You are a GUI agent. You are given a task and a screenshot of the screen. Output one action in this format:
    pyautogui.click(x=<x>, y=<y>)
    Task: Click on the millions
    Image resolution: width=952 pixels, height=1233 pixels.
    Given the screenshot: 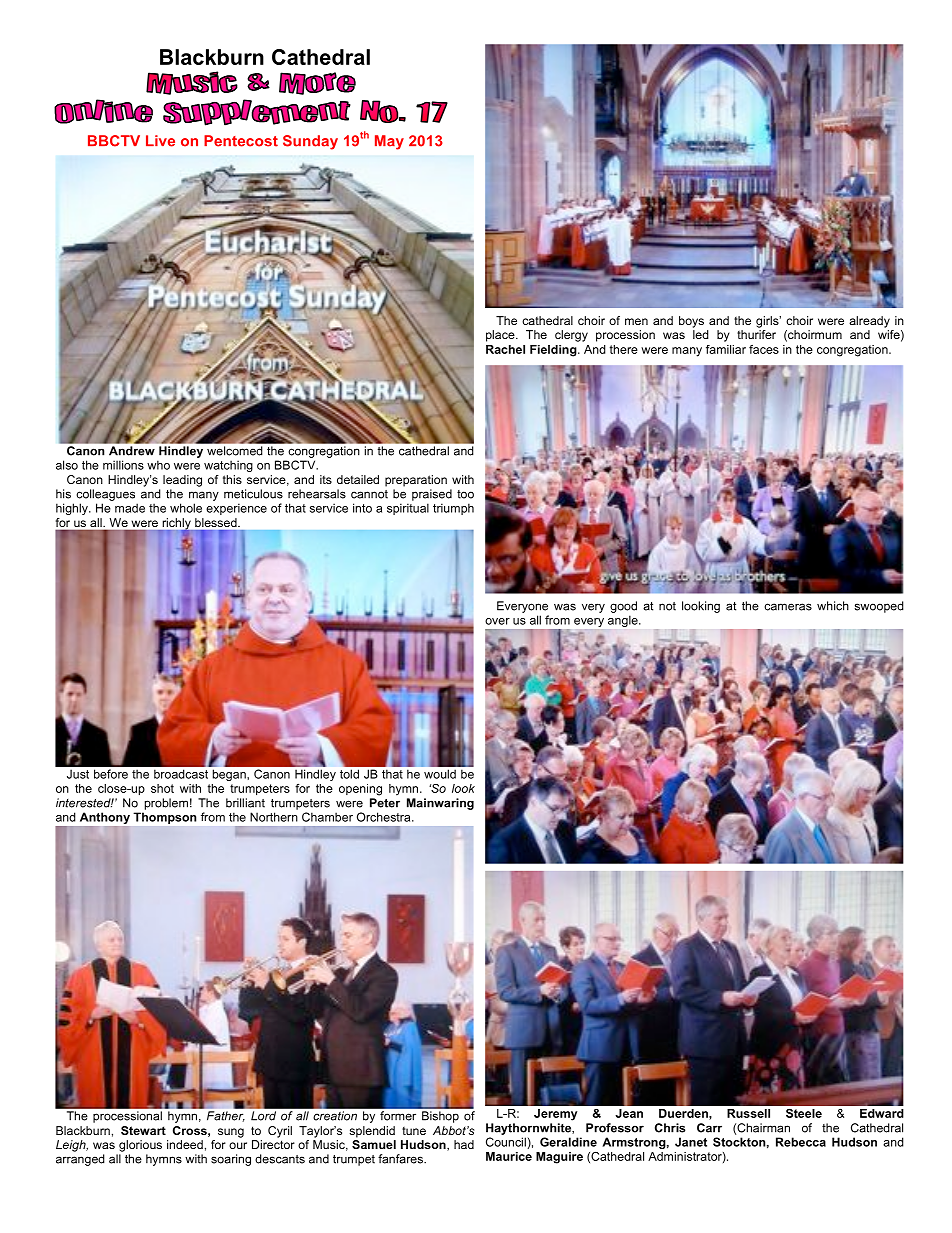 What is the action you would take?
    pyautogui.click(x=123, y=465)
